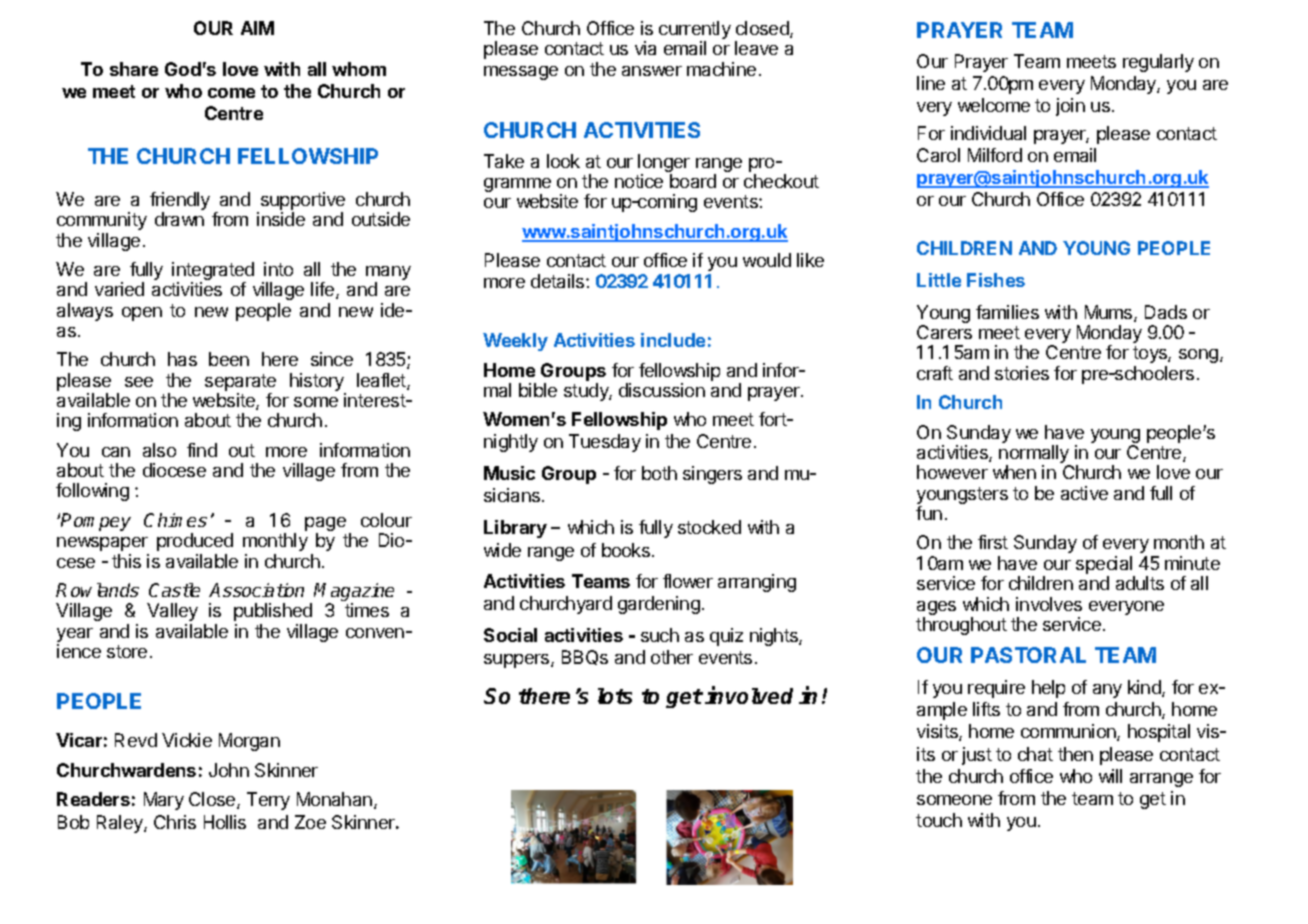  Describe the element at coordinates (1158, 63) in the screenshot. I see `regularly` at that location.
